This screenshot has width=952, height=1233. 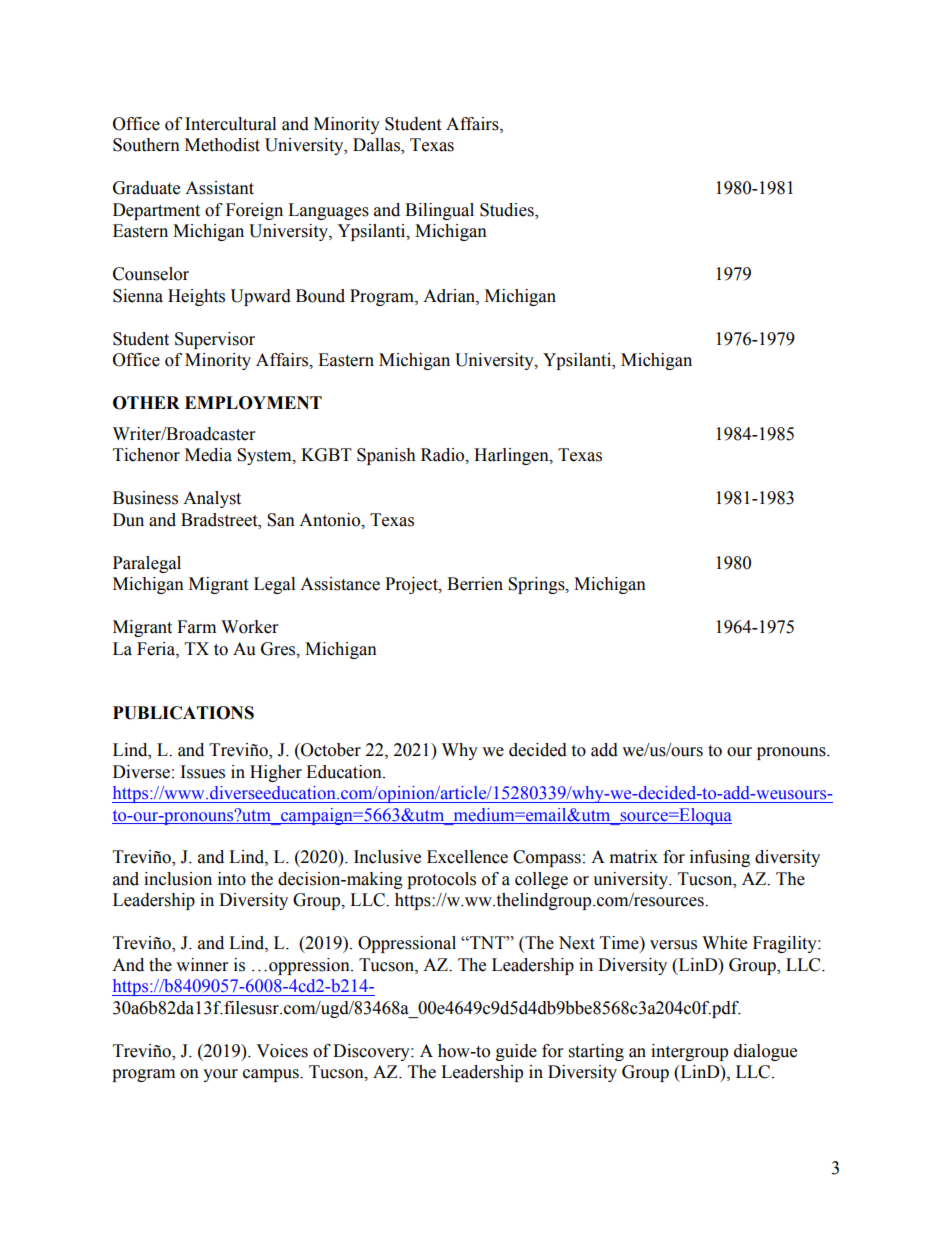 I want to click on your, so click(x=220, y=1075).
